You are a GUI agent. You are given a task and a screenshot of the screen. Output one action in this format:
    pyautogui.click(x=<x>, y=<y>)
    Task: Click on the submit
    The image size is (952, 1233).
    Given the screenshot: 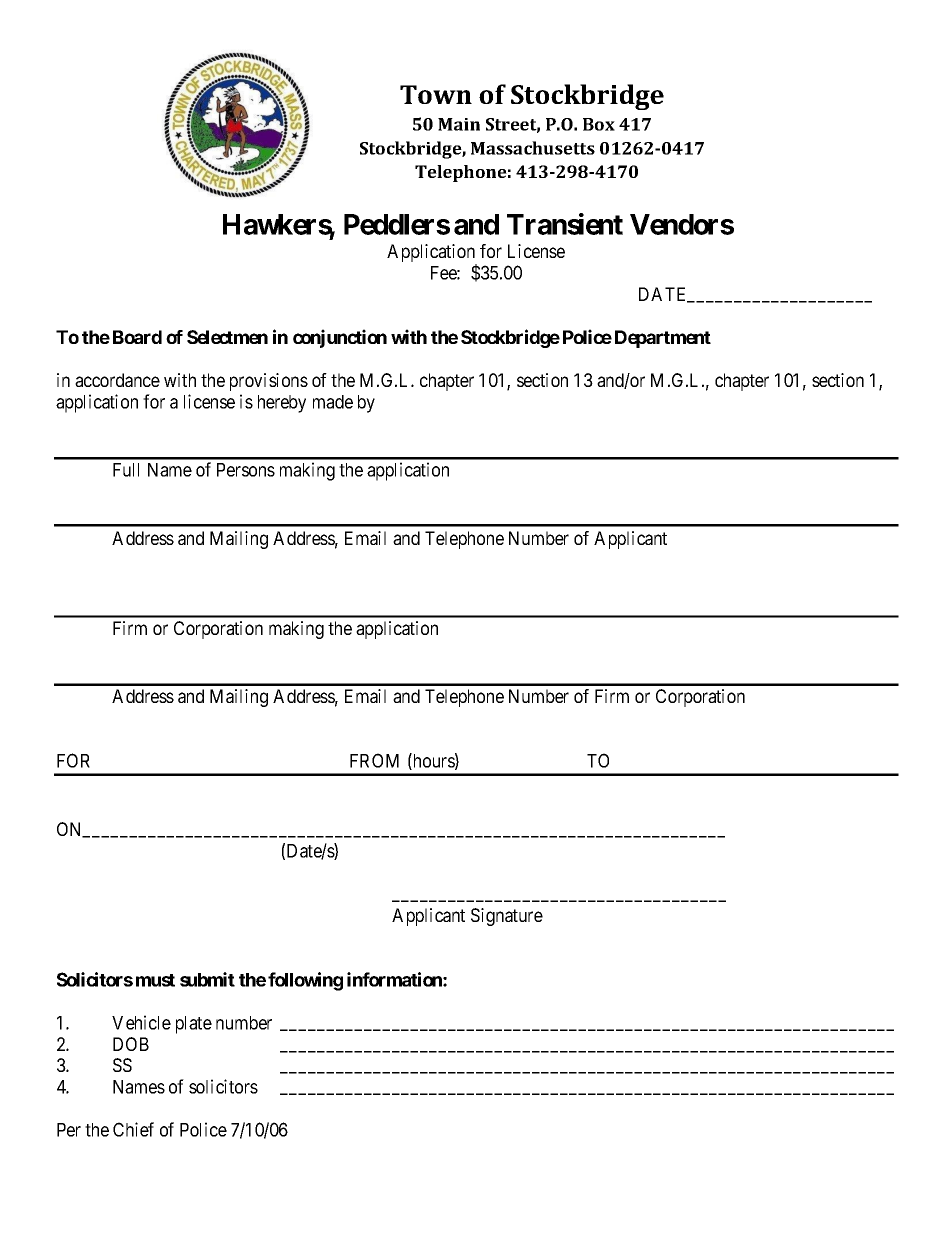 What is the action you would take?
    pyautogui.click(x=207, y=979)
